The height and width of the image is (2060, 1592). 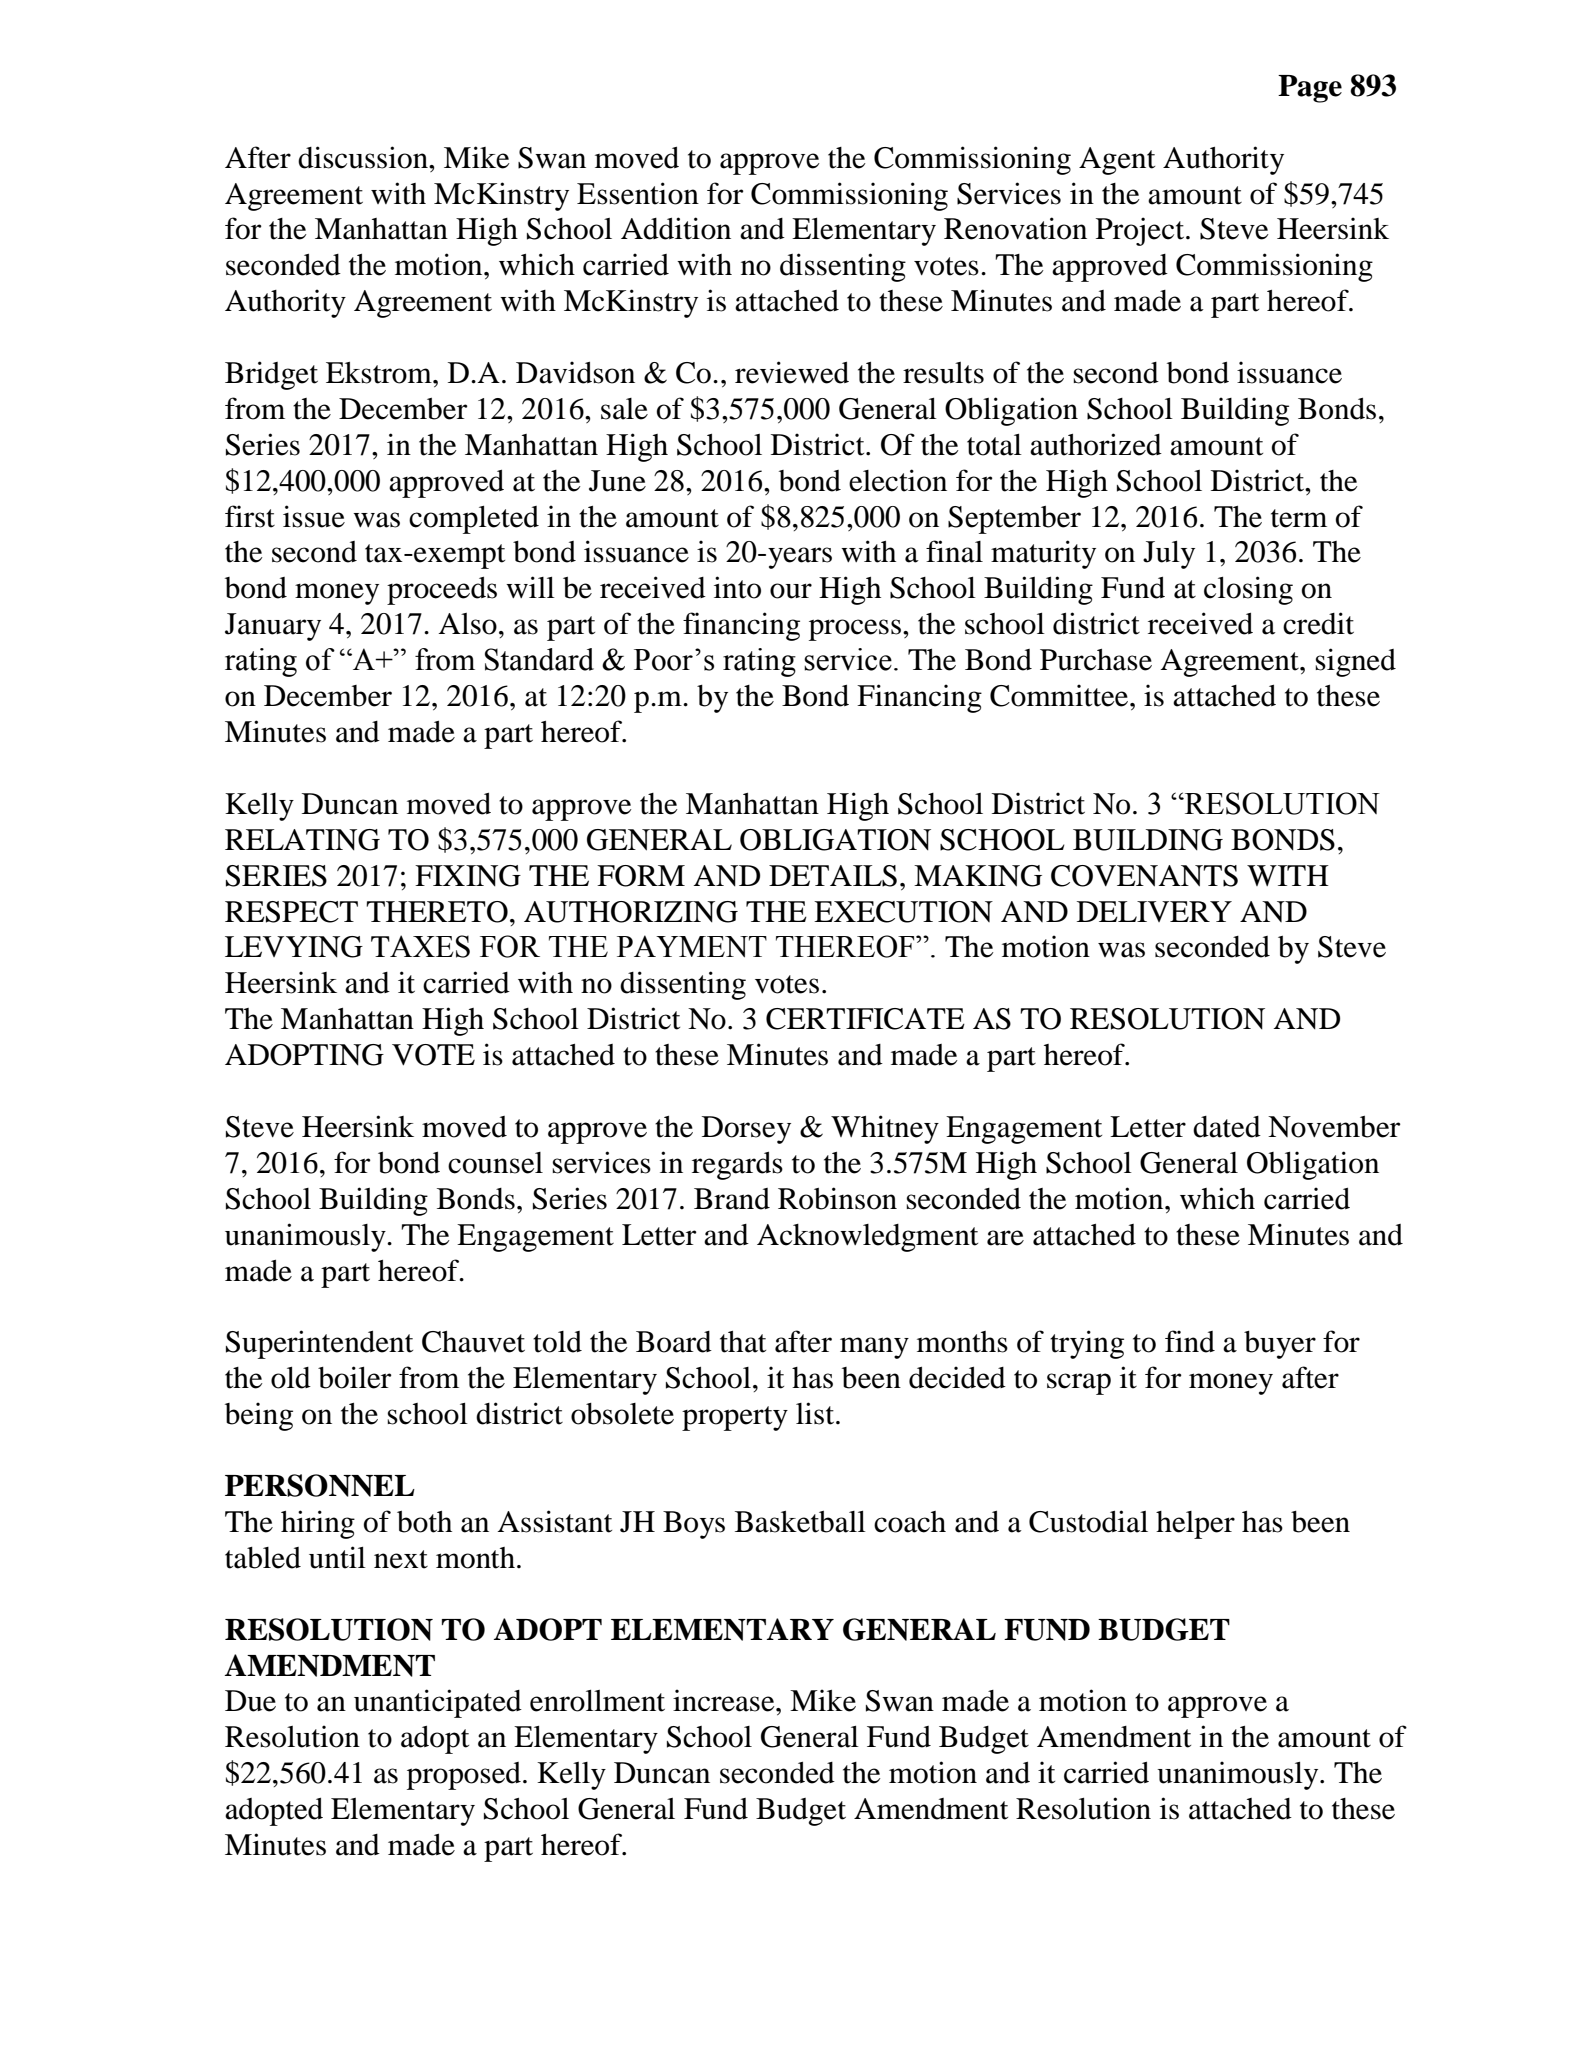 I want to click on counsel, so click(x=495, y=1163).
